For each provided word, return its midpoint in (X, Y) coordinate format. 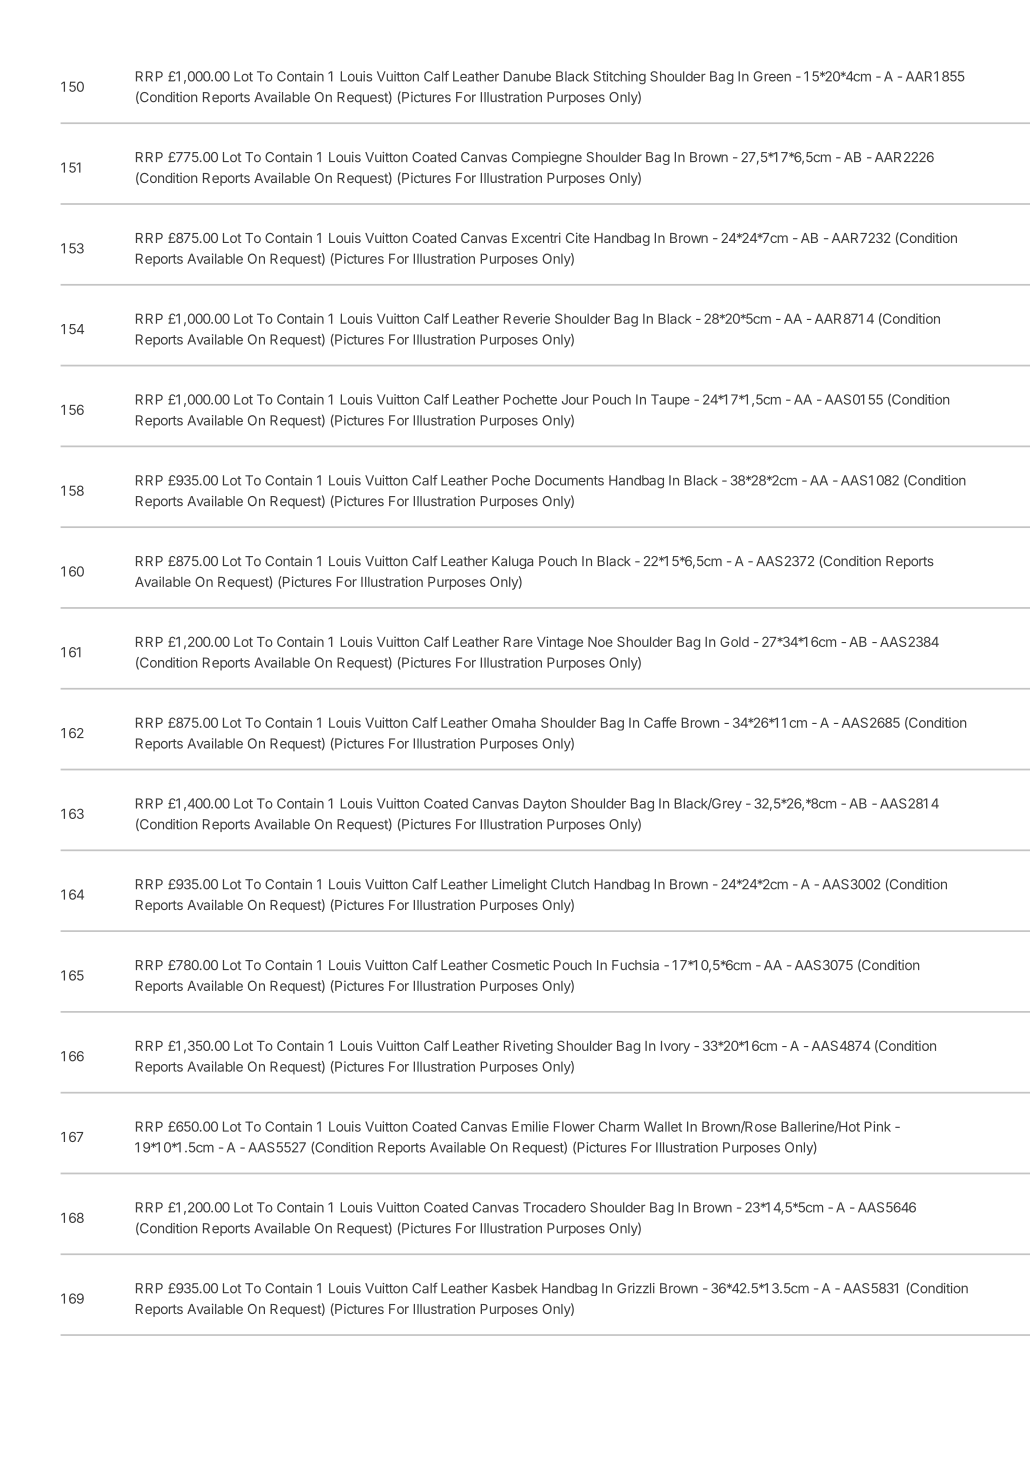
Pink (877, 1126)
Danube (527, 76)
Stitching (619, 78)
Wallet (663, 1126)
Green (772, 76)
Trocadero (554, 1207)
